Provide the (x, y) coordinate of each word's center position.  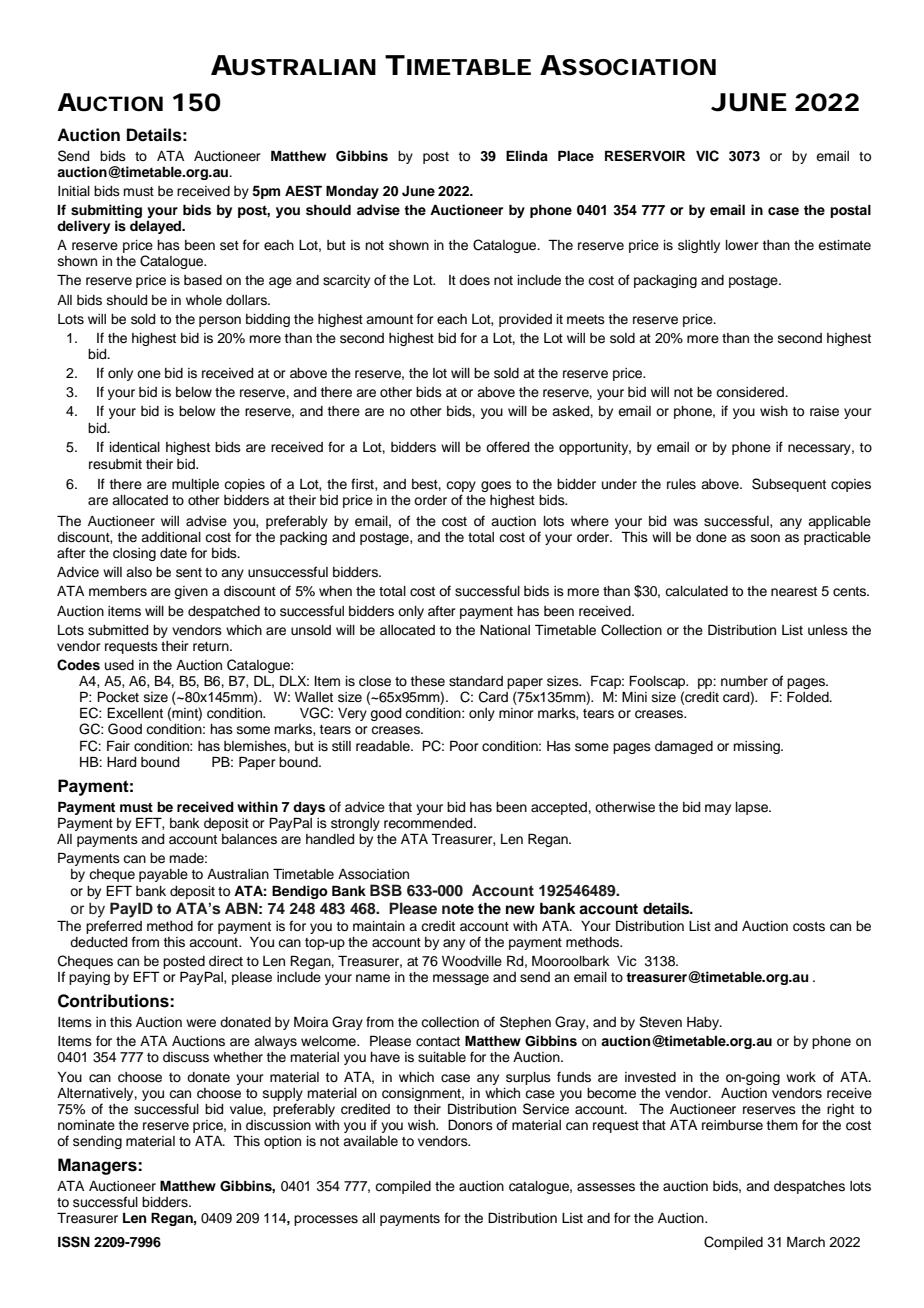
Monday (352, 192)
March (806, 1242)
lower (742, 245)
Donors (470, 1125)
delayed (156, 227)
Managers (98, 1166)
